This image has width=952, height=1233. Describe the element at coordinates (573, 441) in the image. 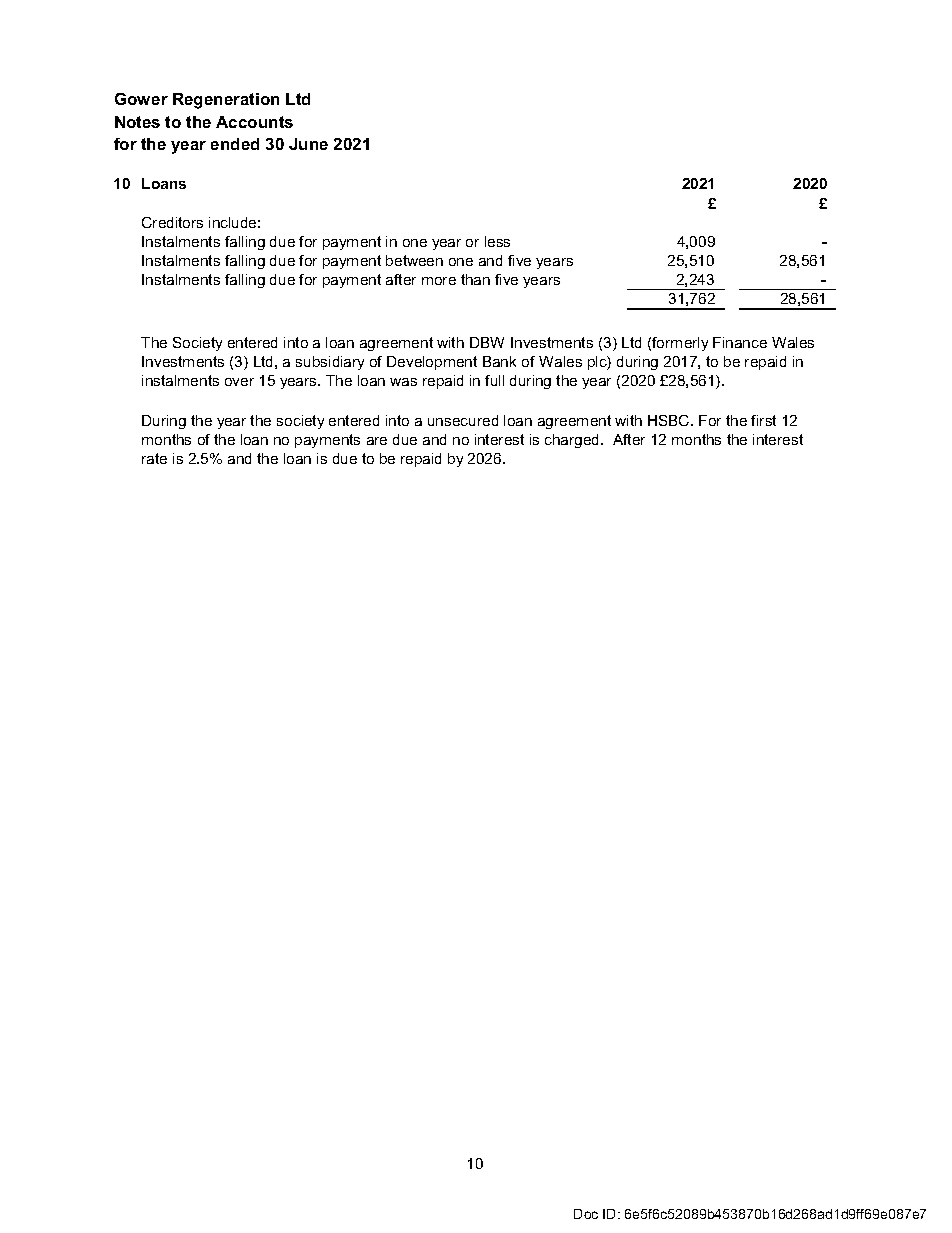

I see `charged` at that location.
